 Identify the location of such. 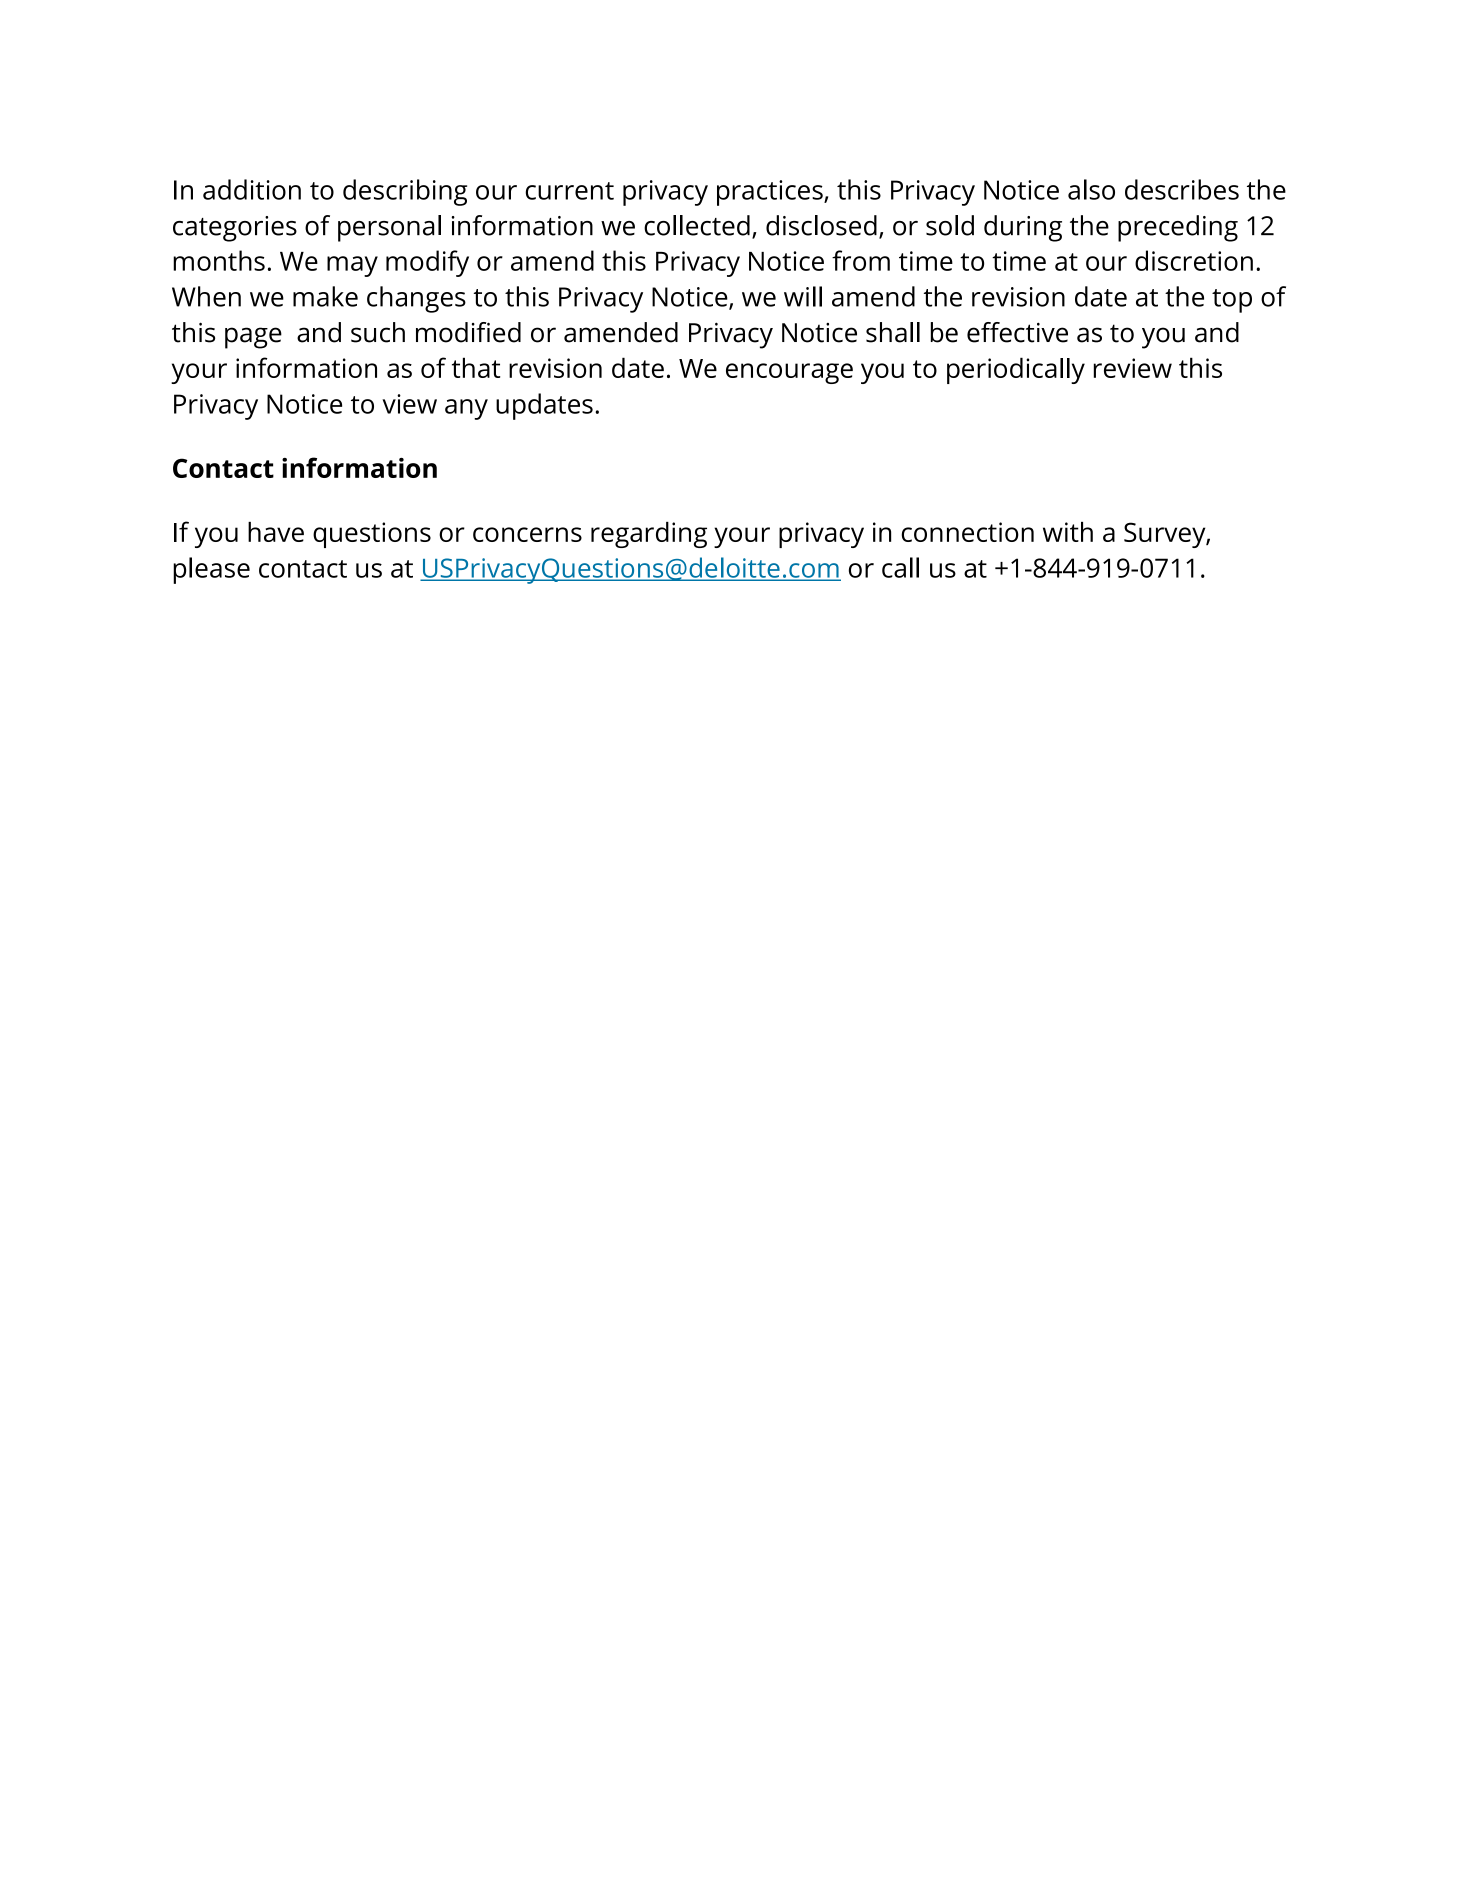
(378, 332).
